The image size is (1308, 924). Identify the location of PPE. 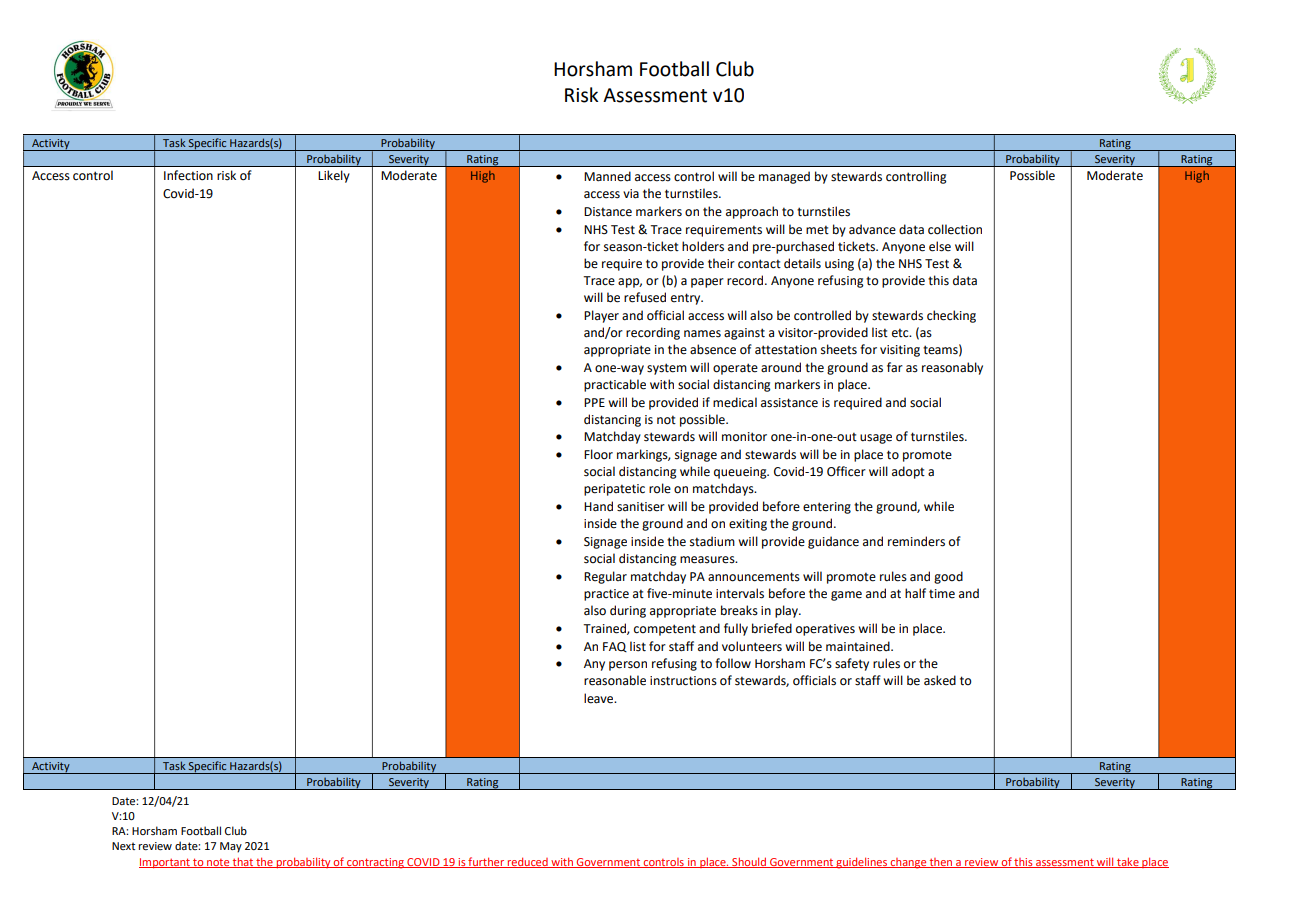
(594, 402).
